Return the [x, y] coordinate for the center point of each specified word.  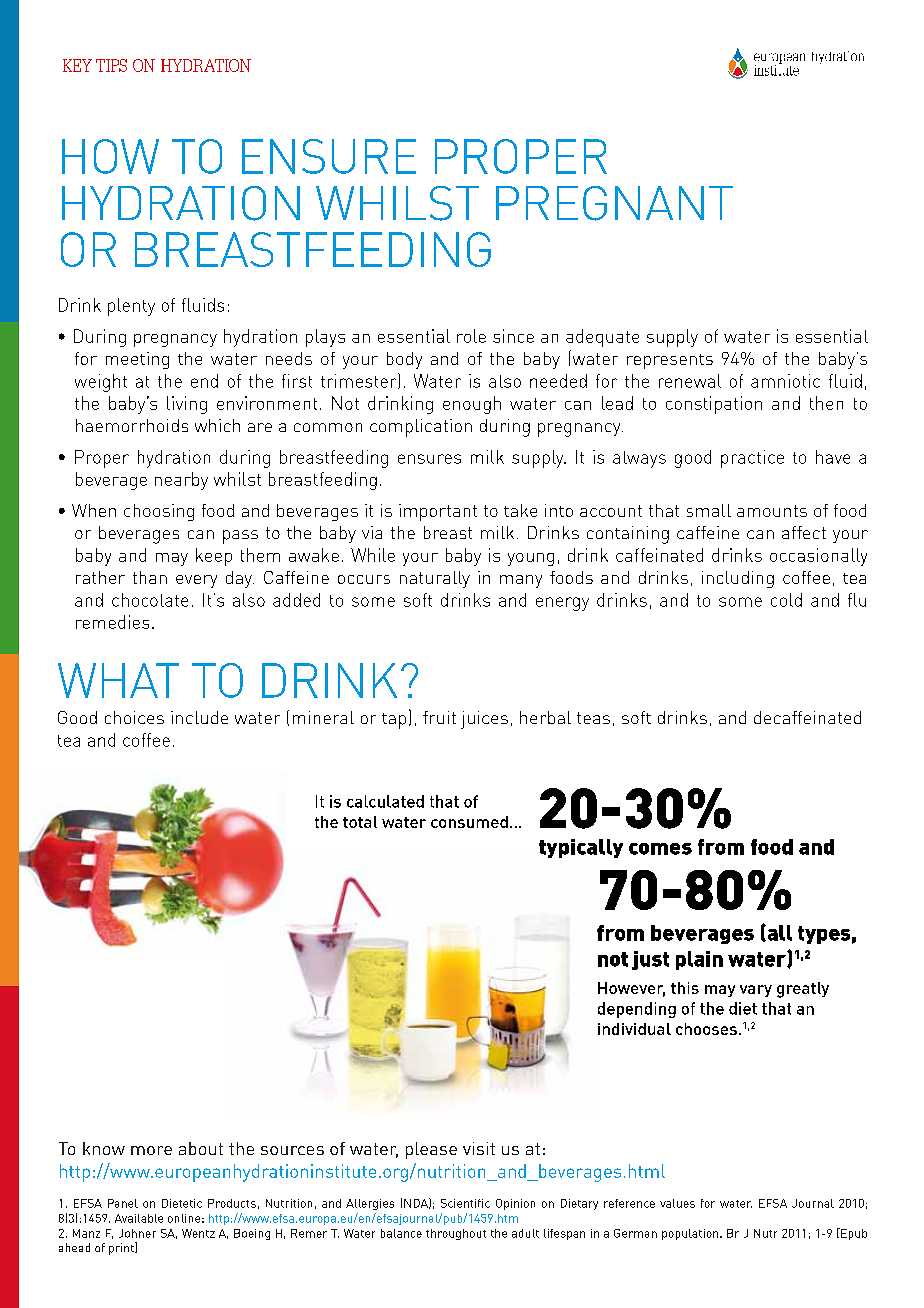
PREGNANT [614, 203]
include [199, 717]
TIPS [111, 65]
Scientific [465, 1203]
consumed [469, 822]
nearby [181, 481]
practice [752, 459]
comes [660, 849]
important [438, 512]
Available [139, 1218]
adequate [602, 338]
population [691, 1234]
